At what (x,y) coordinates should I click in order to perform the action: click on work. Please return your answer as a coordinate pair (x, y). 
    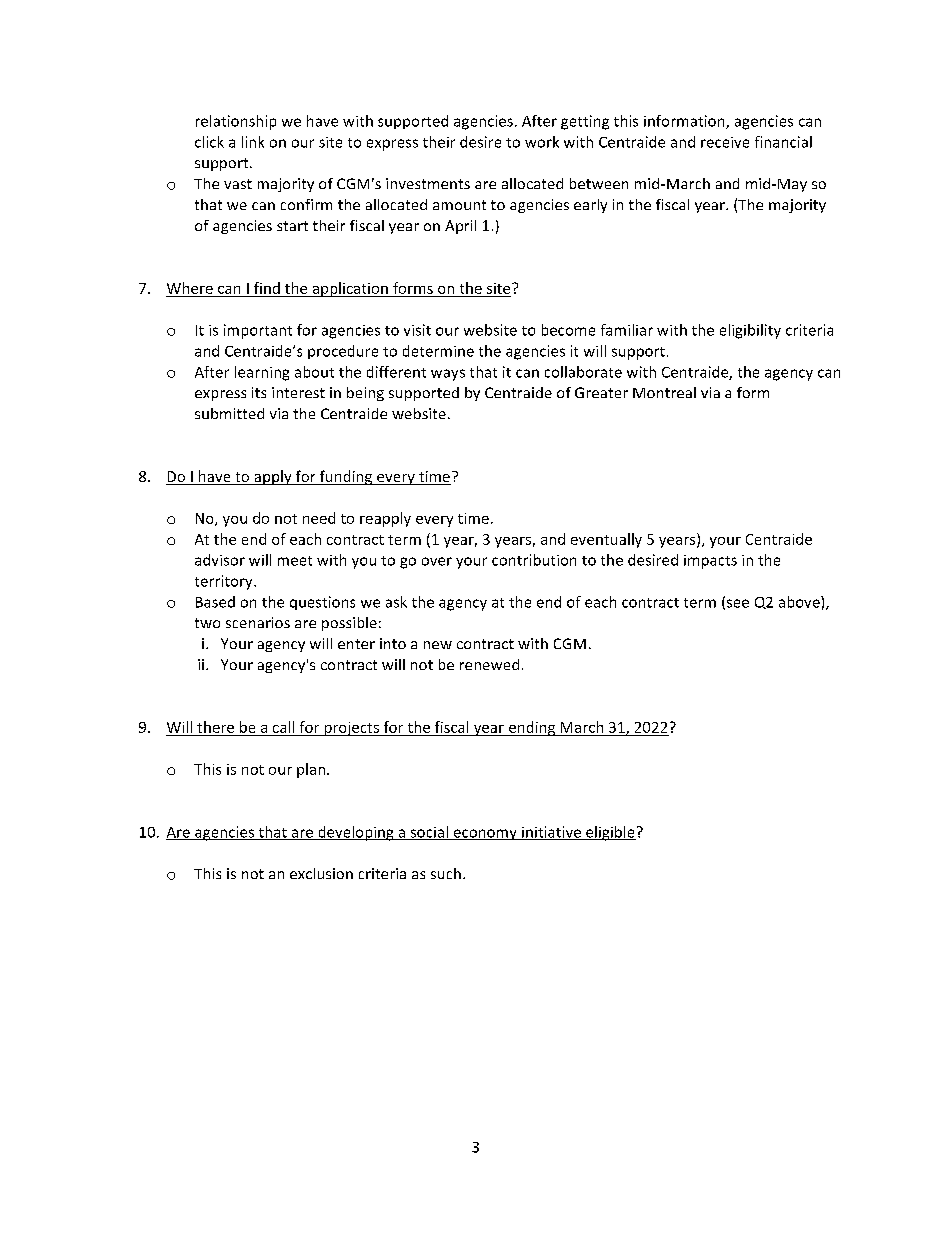
    Looking at the image, I should click on (542, 142).
